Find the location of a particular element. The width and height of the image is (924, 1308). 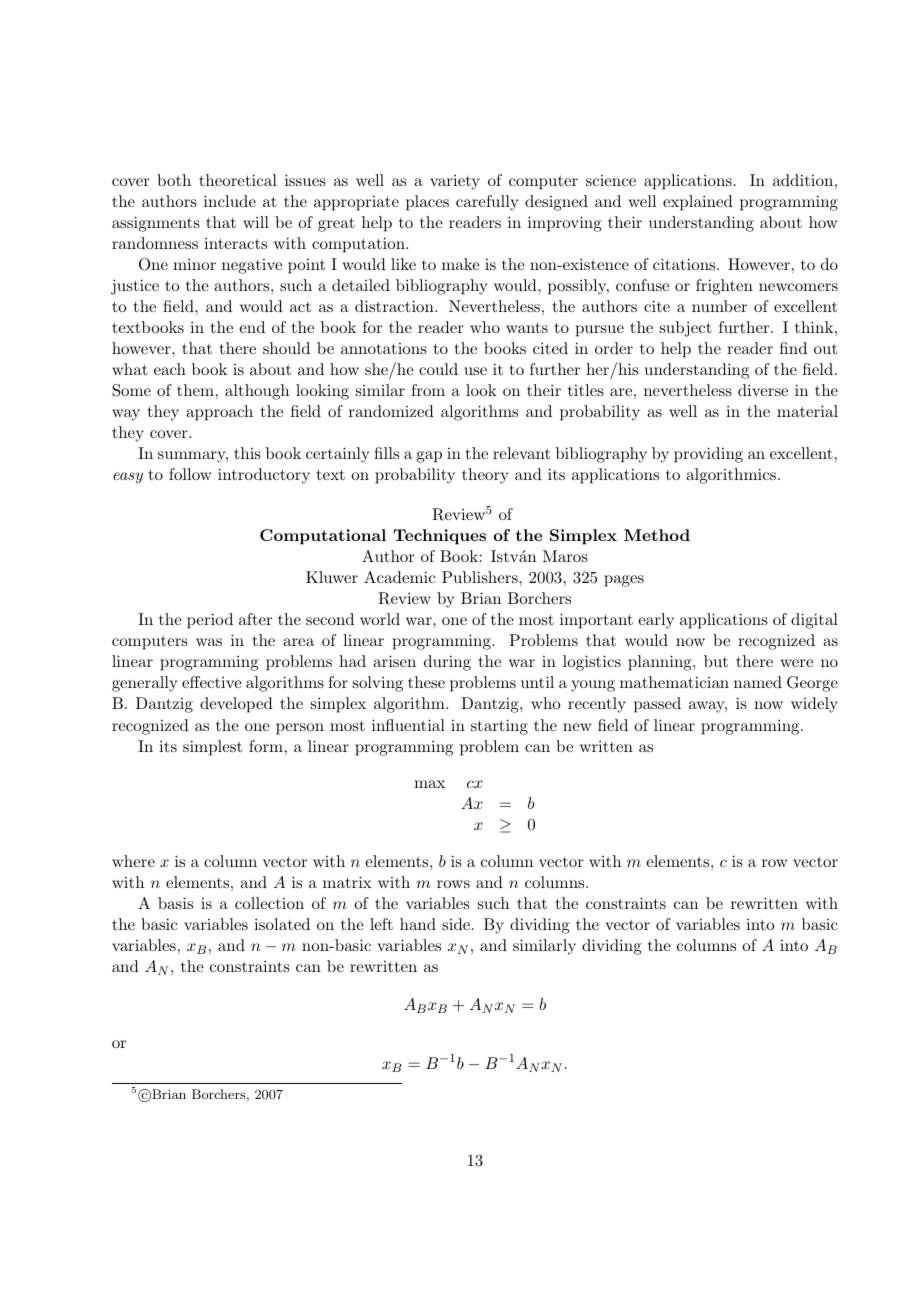

basis is located at coordinates (175, 903).
